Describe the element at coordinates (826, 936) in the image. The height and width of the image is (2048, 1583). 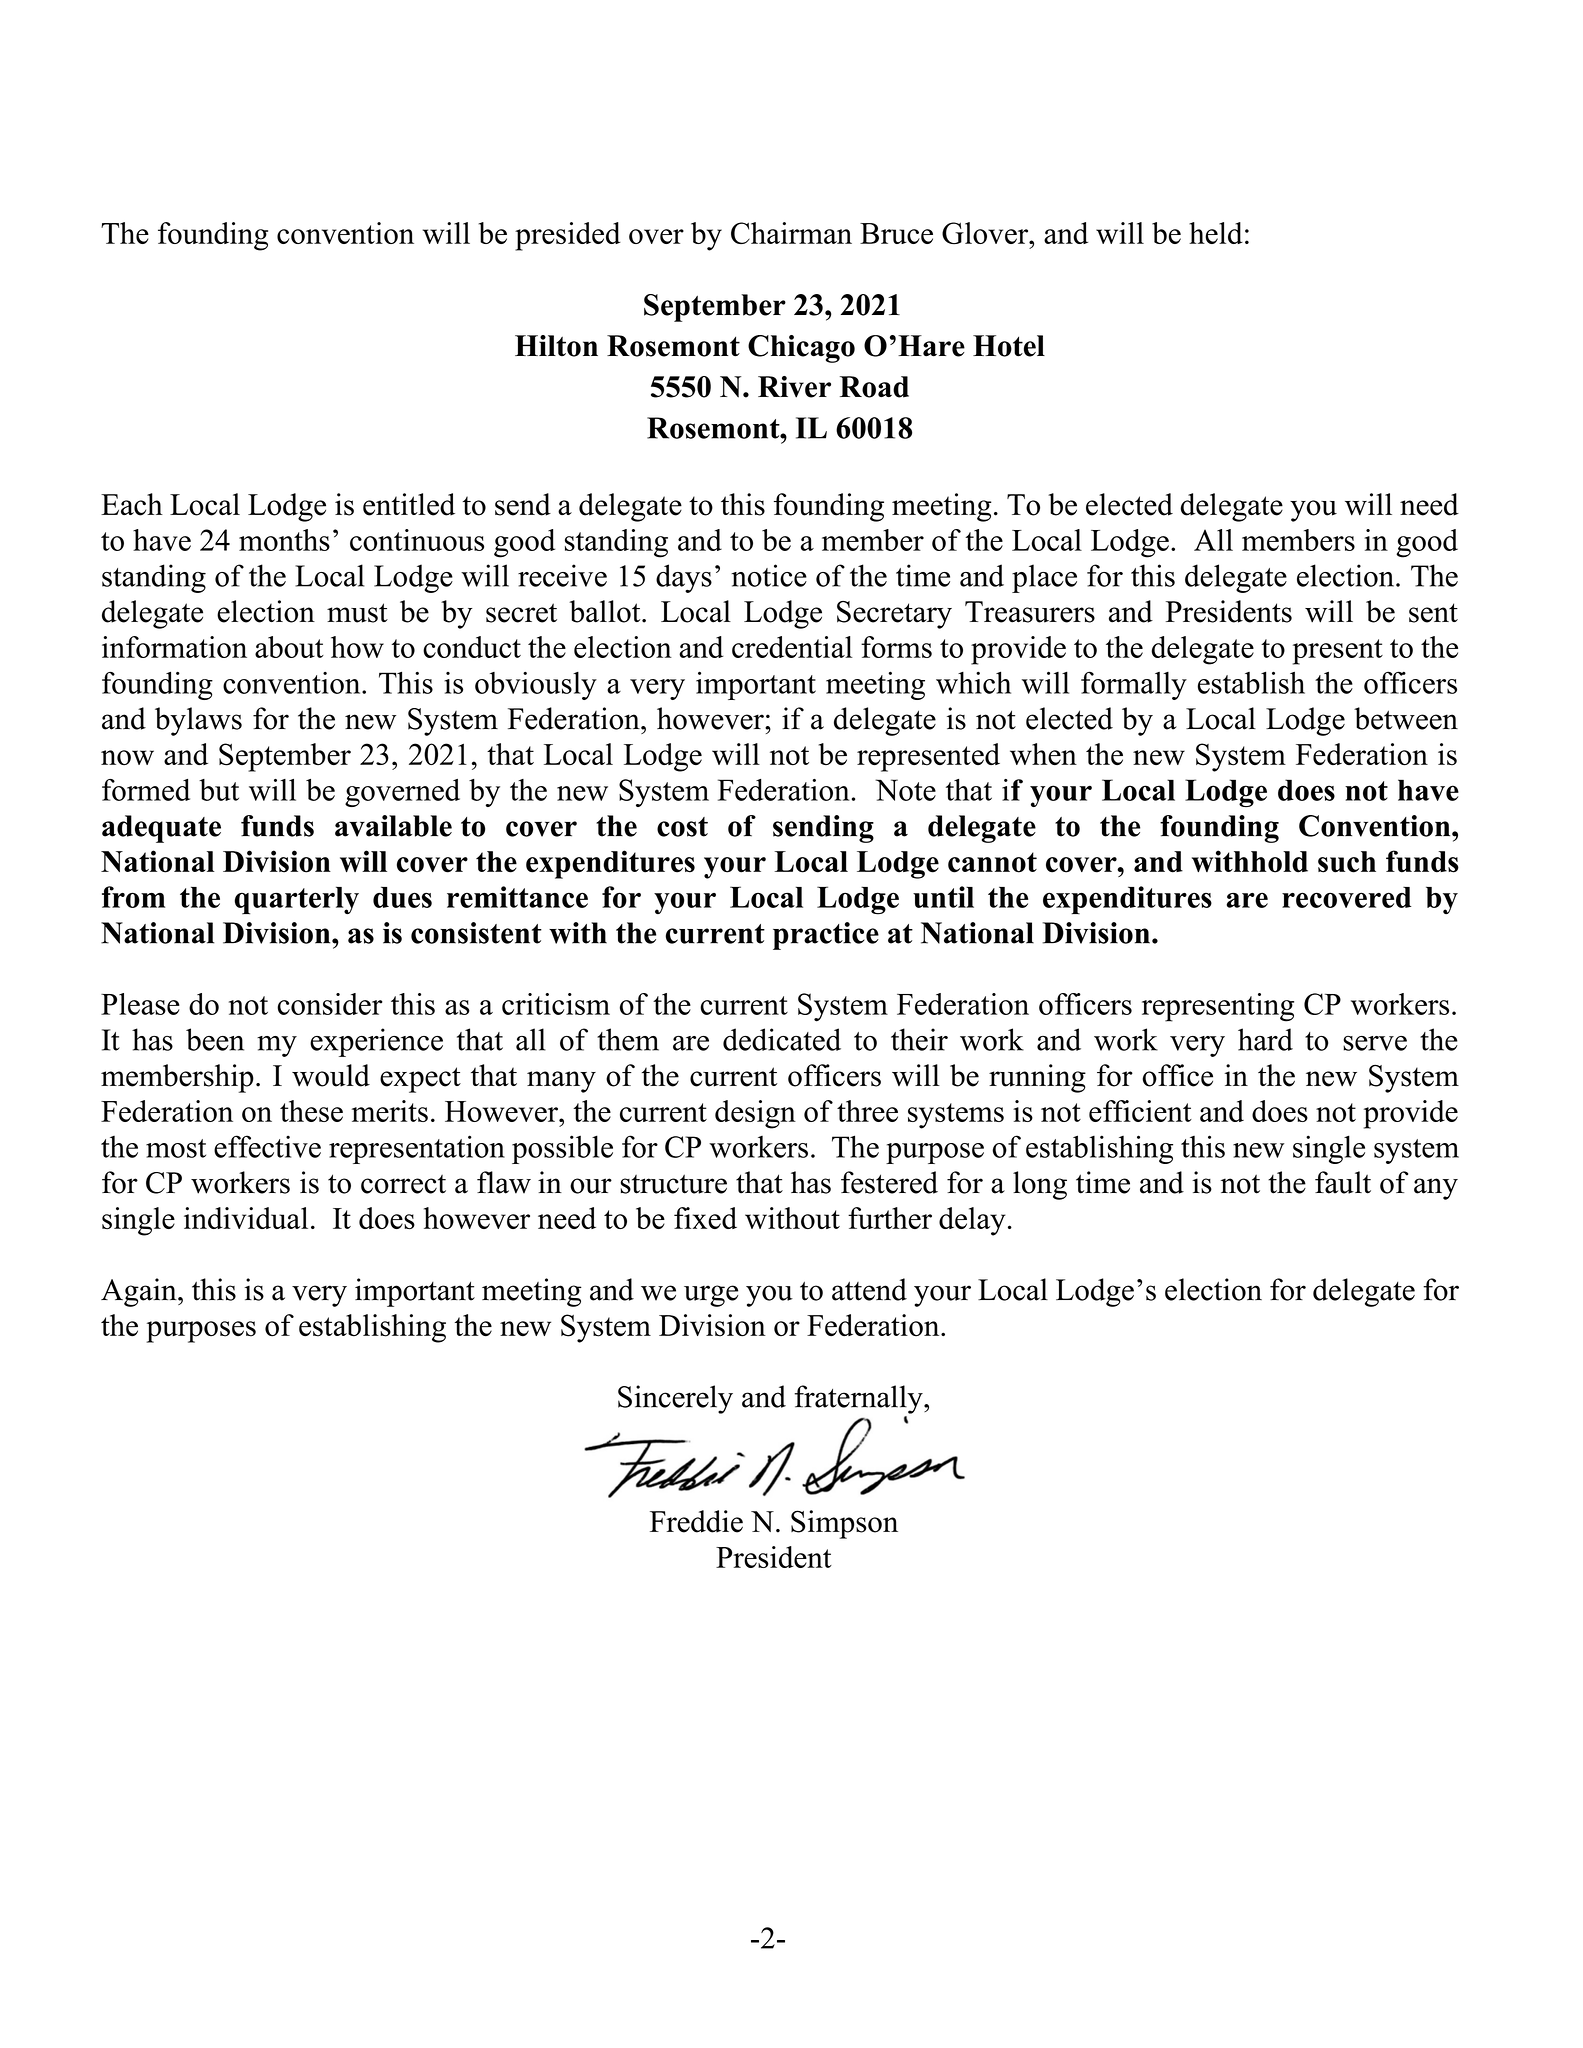
I see `practice` at that location.
